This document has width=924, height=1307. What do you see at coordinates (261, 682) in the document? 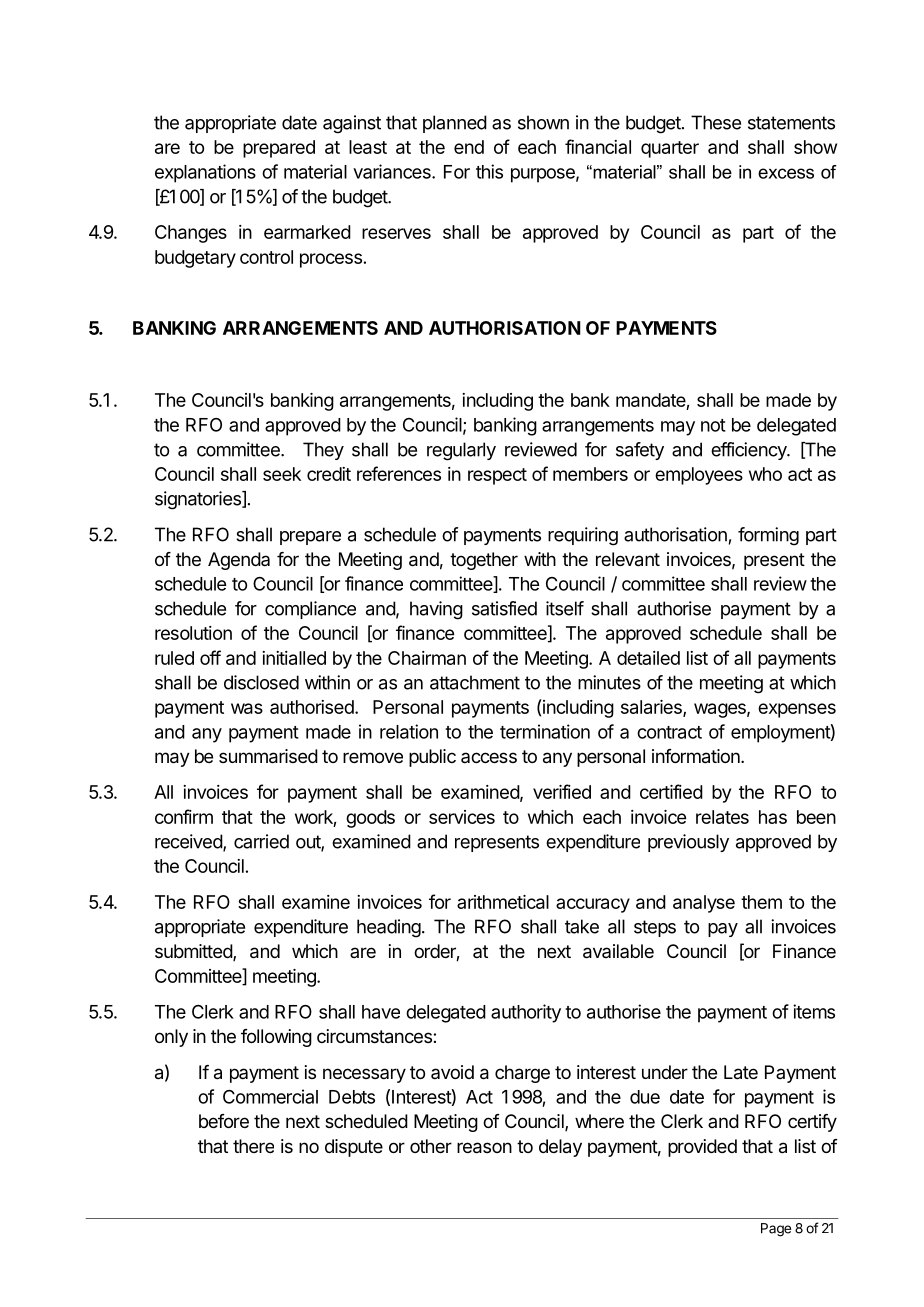
I see `disclosed` at bounding box center [261, 682].
